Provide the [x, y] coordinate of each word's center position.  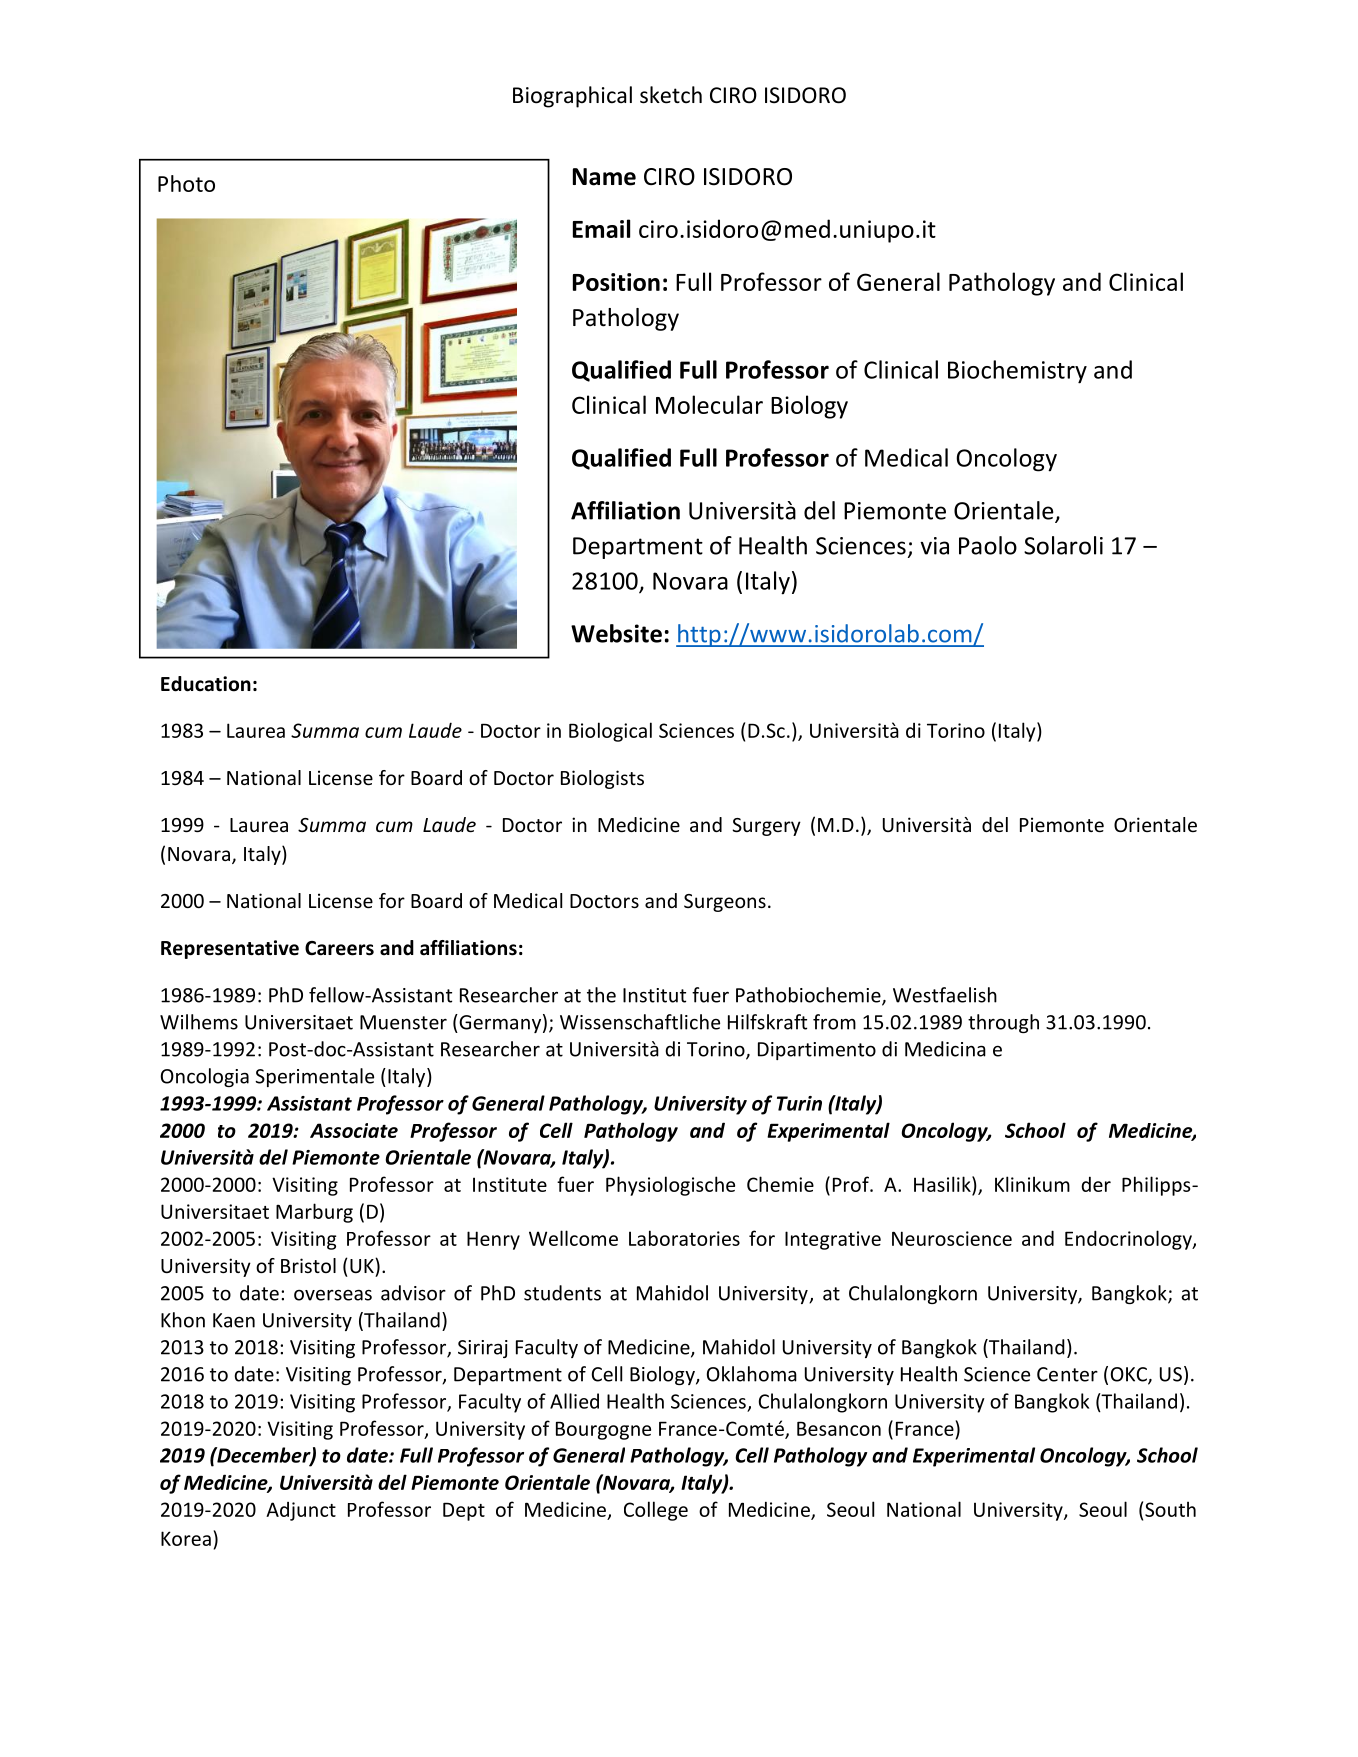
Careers [339, 948]
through [1003, 1023]
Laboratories [684, 1238]
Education [206, 684]
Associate [354, 1130]
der [1096, 1184]
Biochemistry [1017, 372]
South [1170, 1509]
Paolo [988, 545]
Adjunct [301, 1511]
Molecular [709, 404]
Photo [186, 183]
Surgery [766, 827]
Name [604, 177]
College [656, 1511]
